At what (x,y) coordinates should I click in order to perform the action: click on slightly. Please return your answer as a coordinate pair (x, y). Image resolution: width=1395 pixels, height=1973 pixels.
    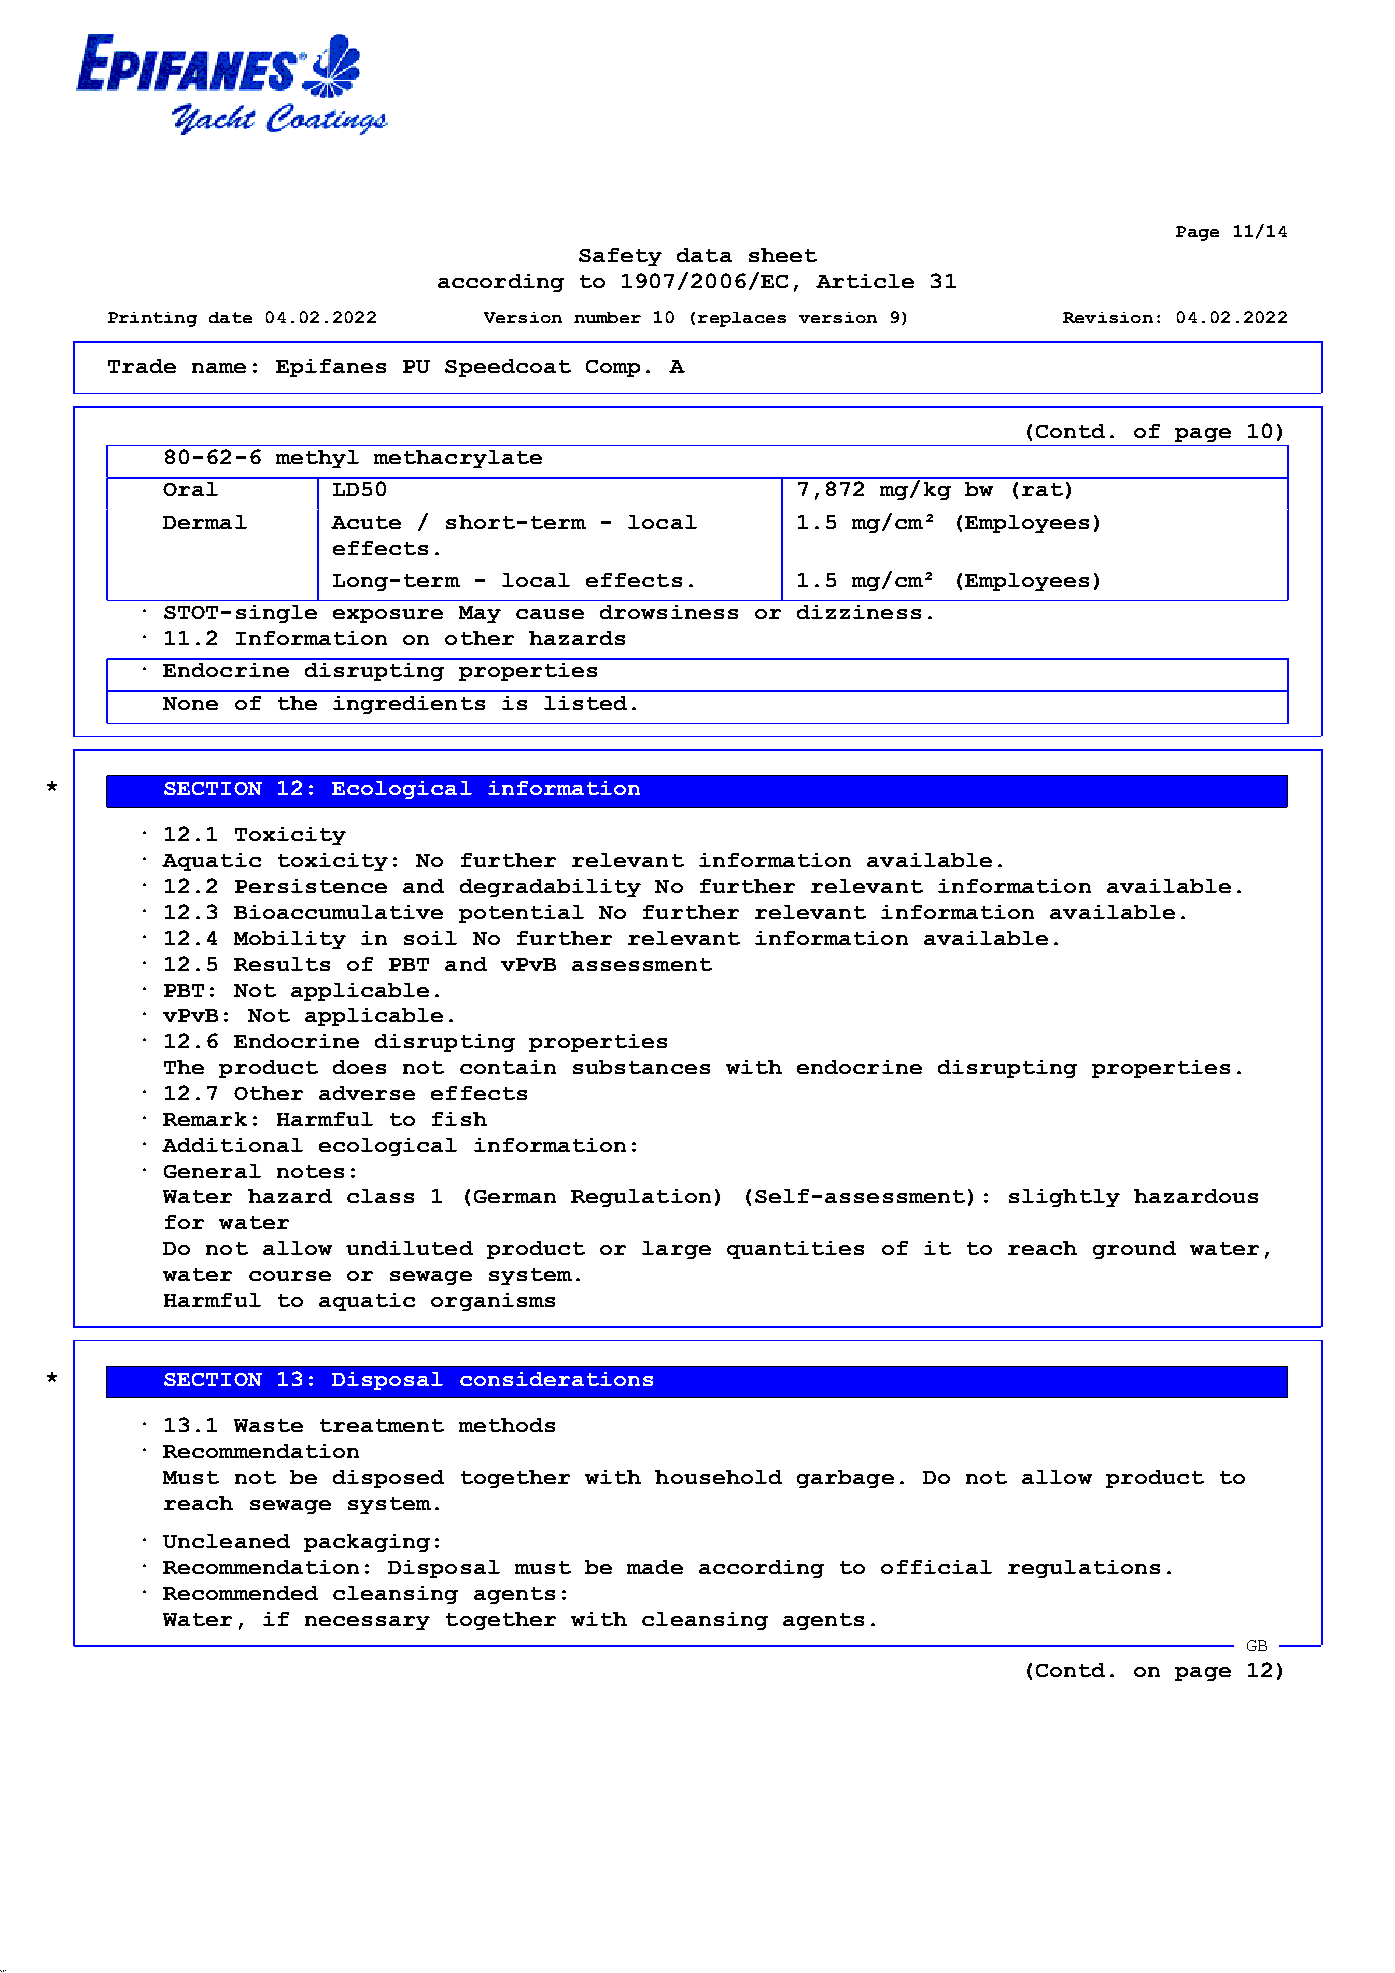
    Looking at the image, I should click on (1064, 1198).
